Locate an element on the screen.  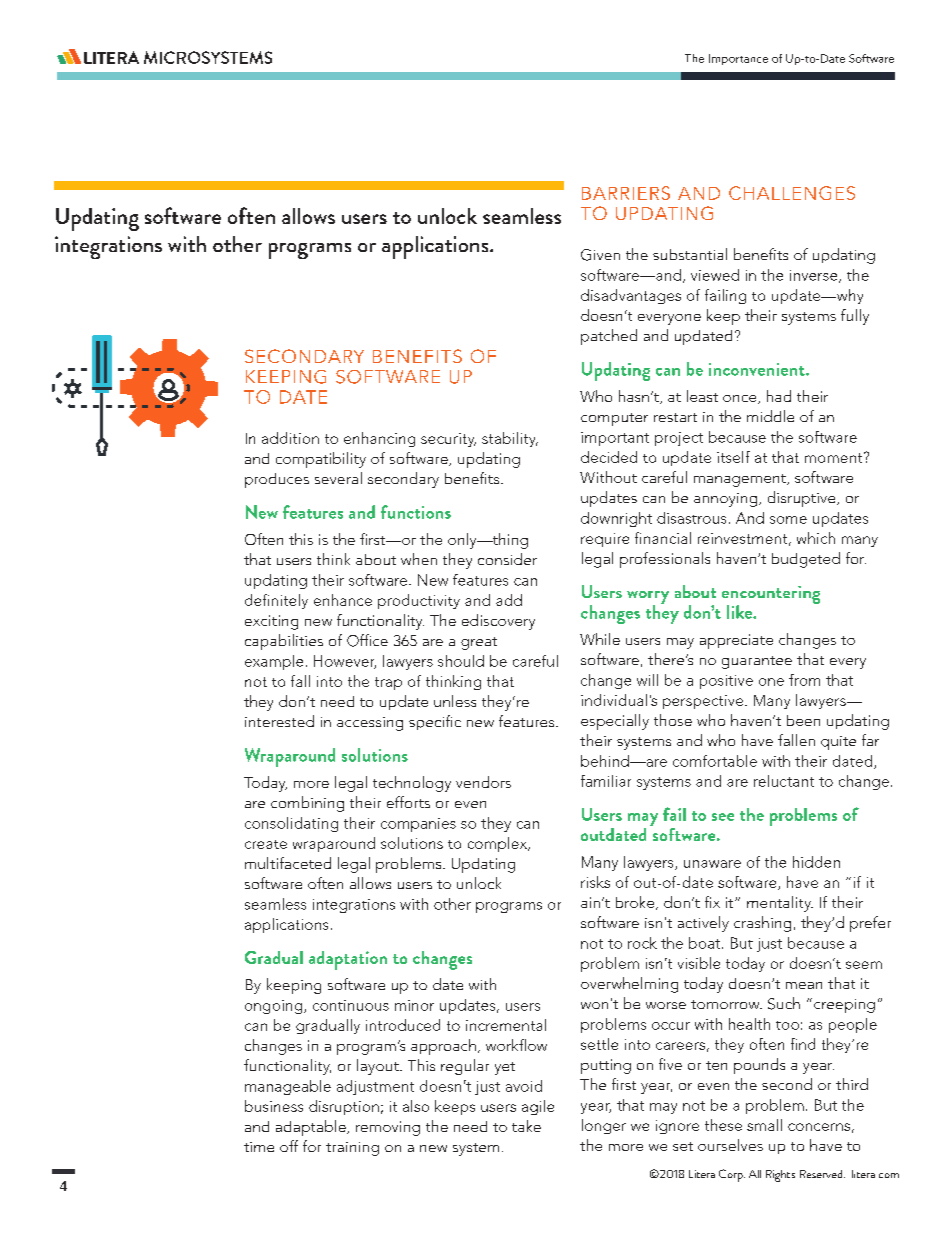
compatibility is located at coordinates (321, 460).
